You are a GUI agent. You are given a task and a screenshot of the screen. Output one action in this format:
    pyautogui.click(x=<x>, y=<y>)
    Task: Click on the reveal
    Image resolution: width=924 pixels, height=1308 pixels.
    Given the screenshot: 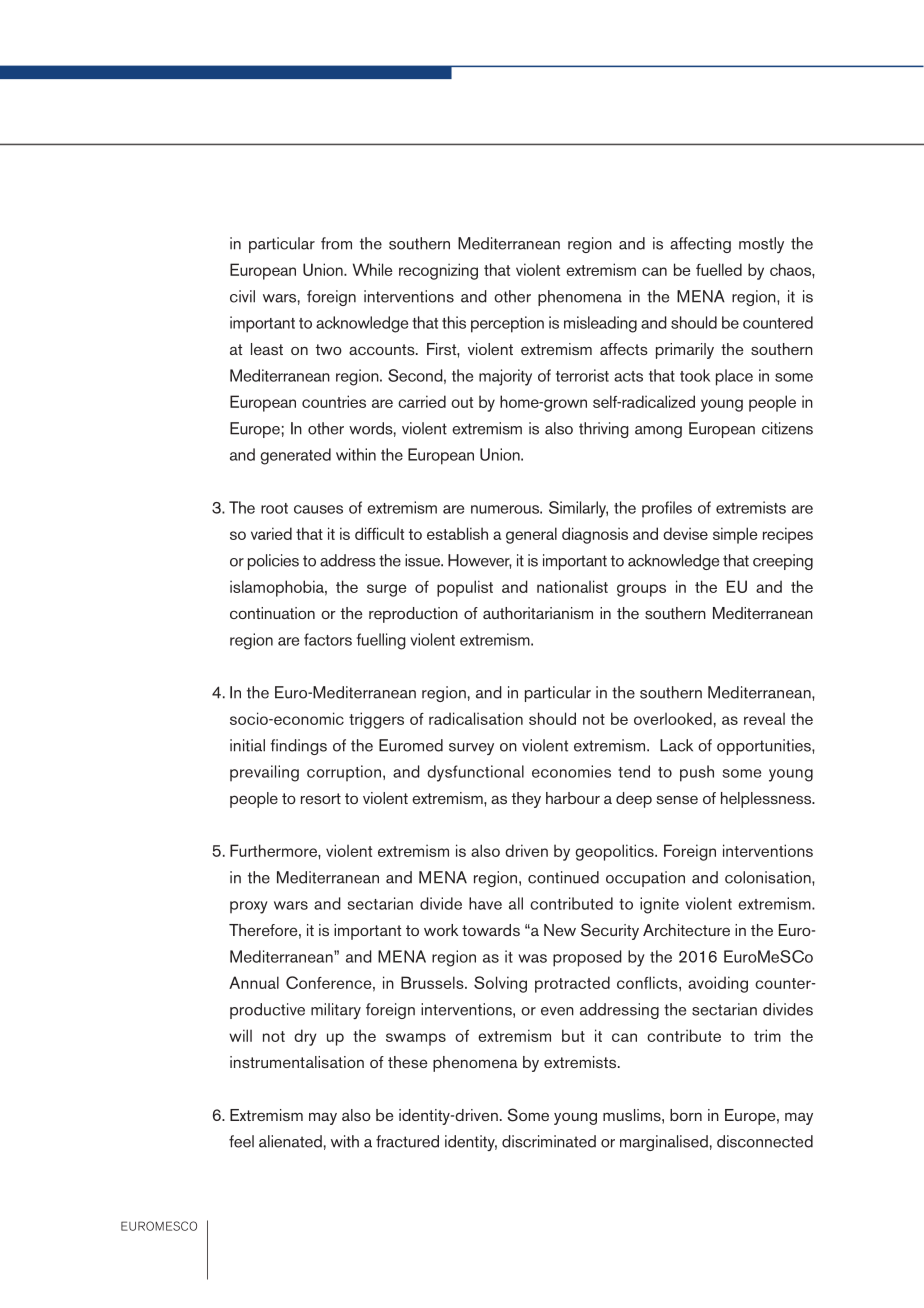 What is the action you would take?
    pyautogui.click(x=764, y=719)
